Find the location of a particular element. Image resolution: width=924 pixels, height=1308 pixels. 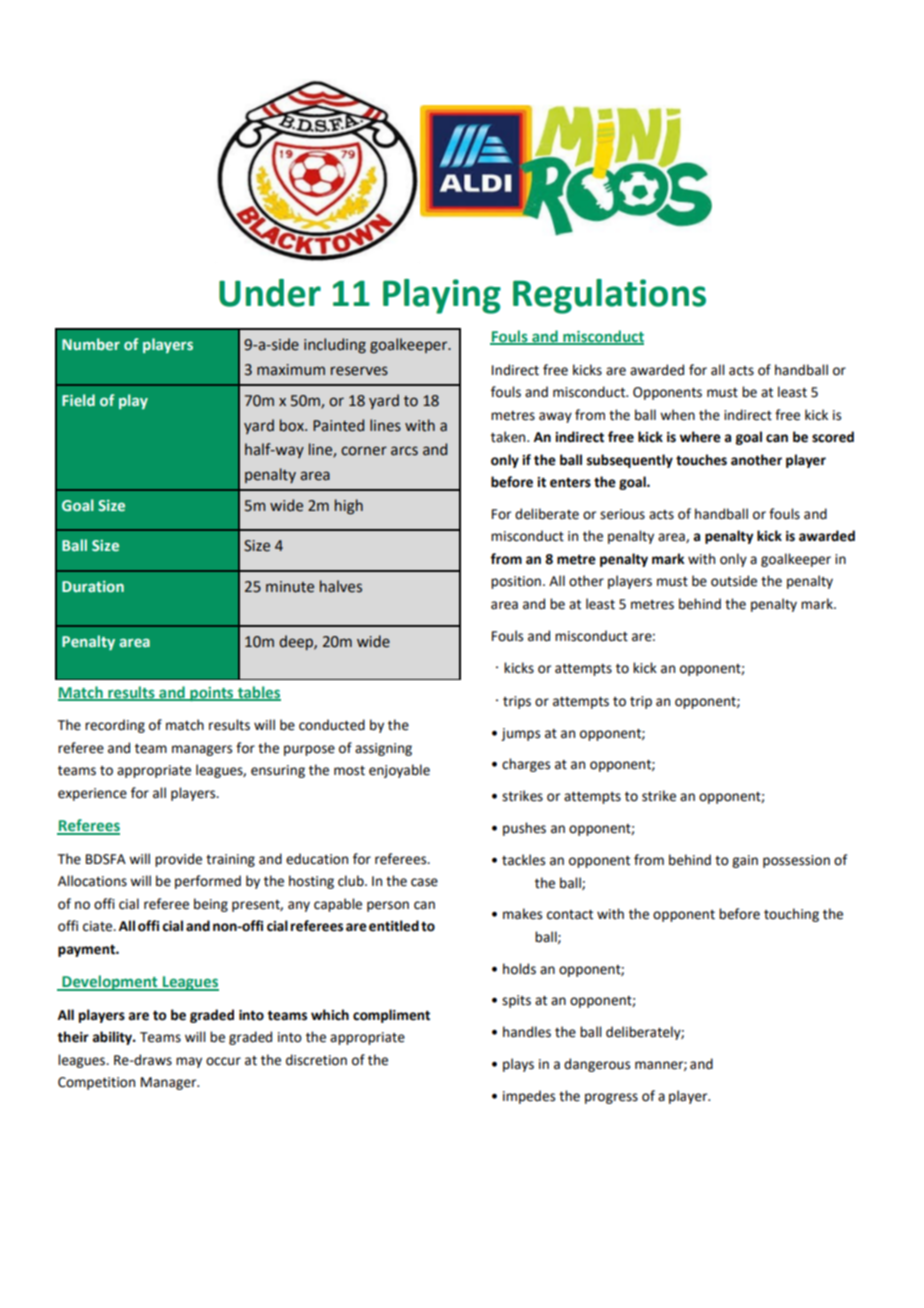

Regulations is located at coordinates (609, 296).
